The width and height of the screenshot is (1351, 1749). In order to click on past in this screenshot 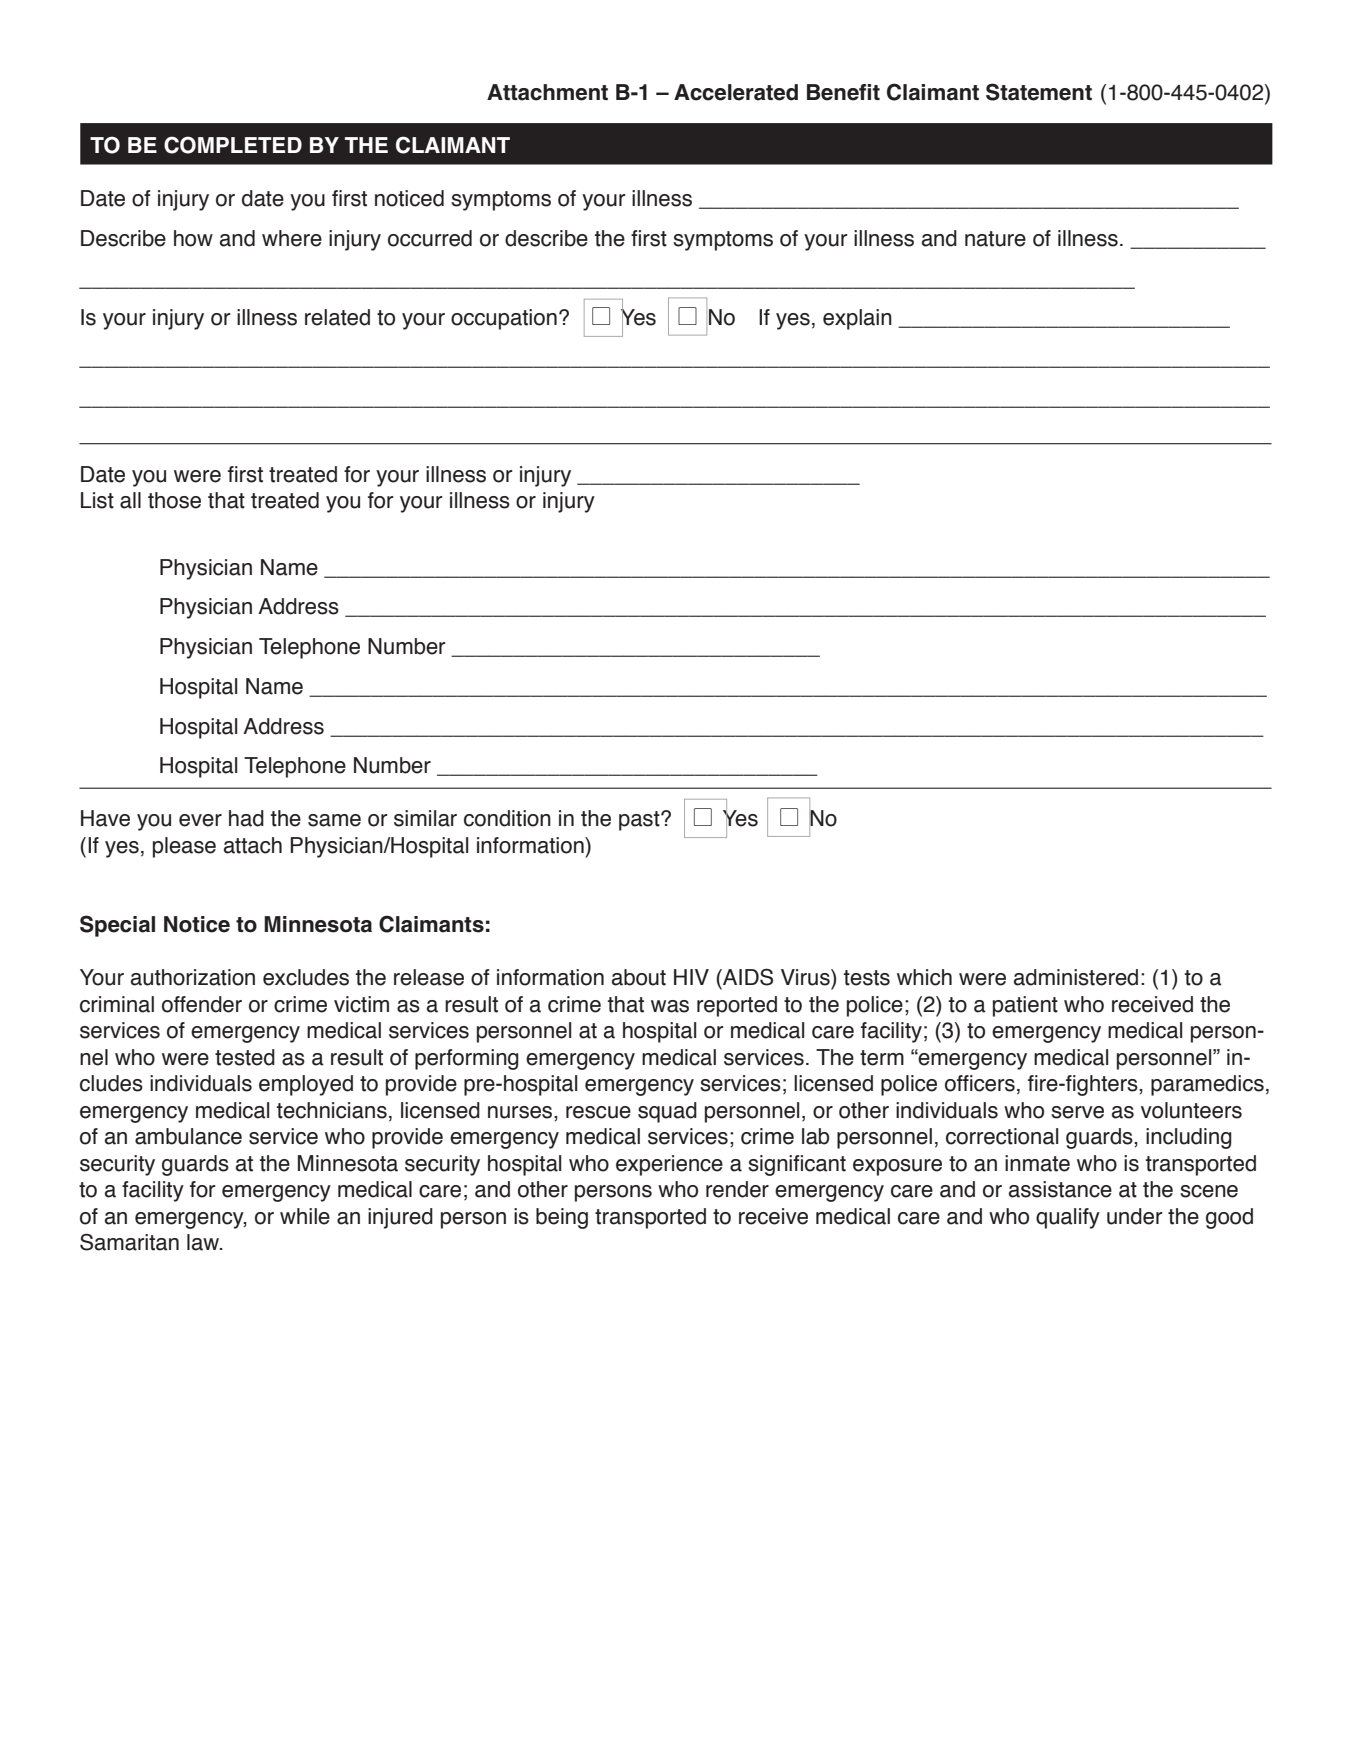, I will do `click(640, 821)`.
